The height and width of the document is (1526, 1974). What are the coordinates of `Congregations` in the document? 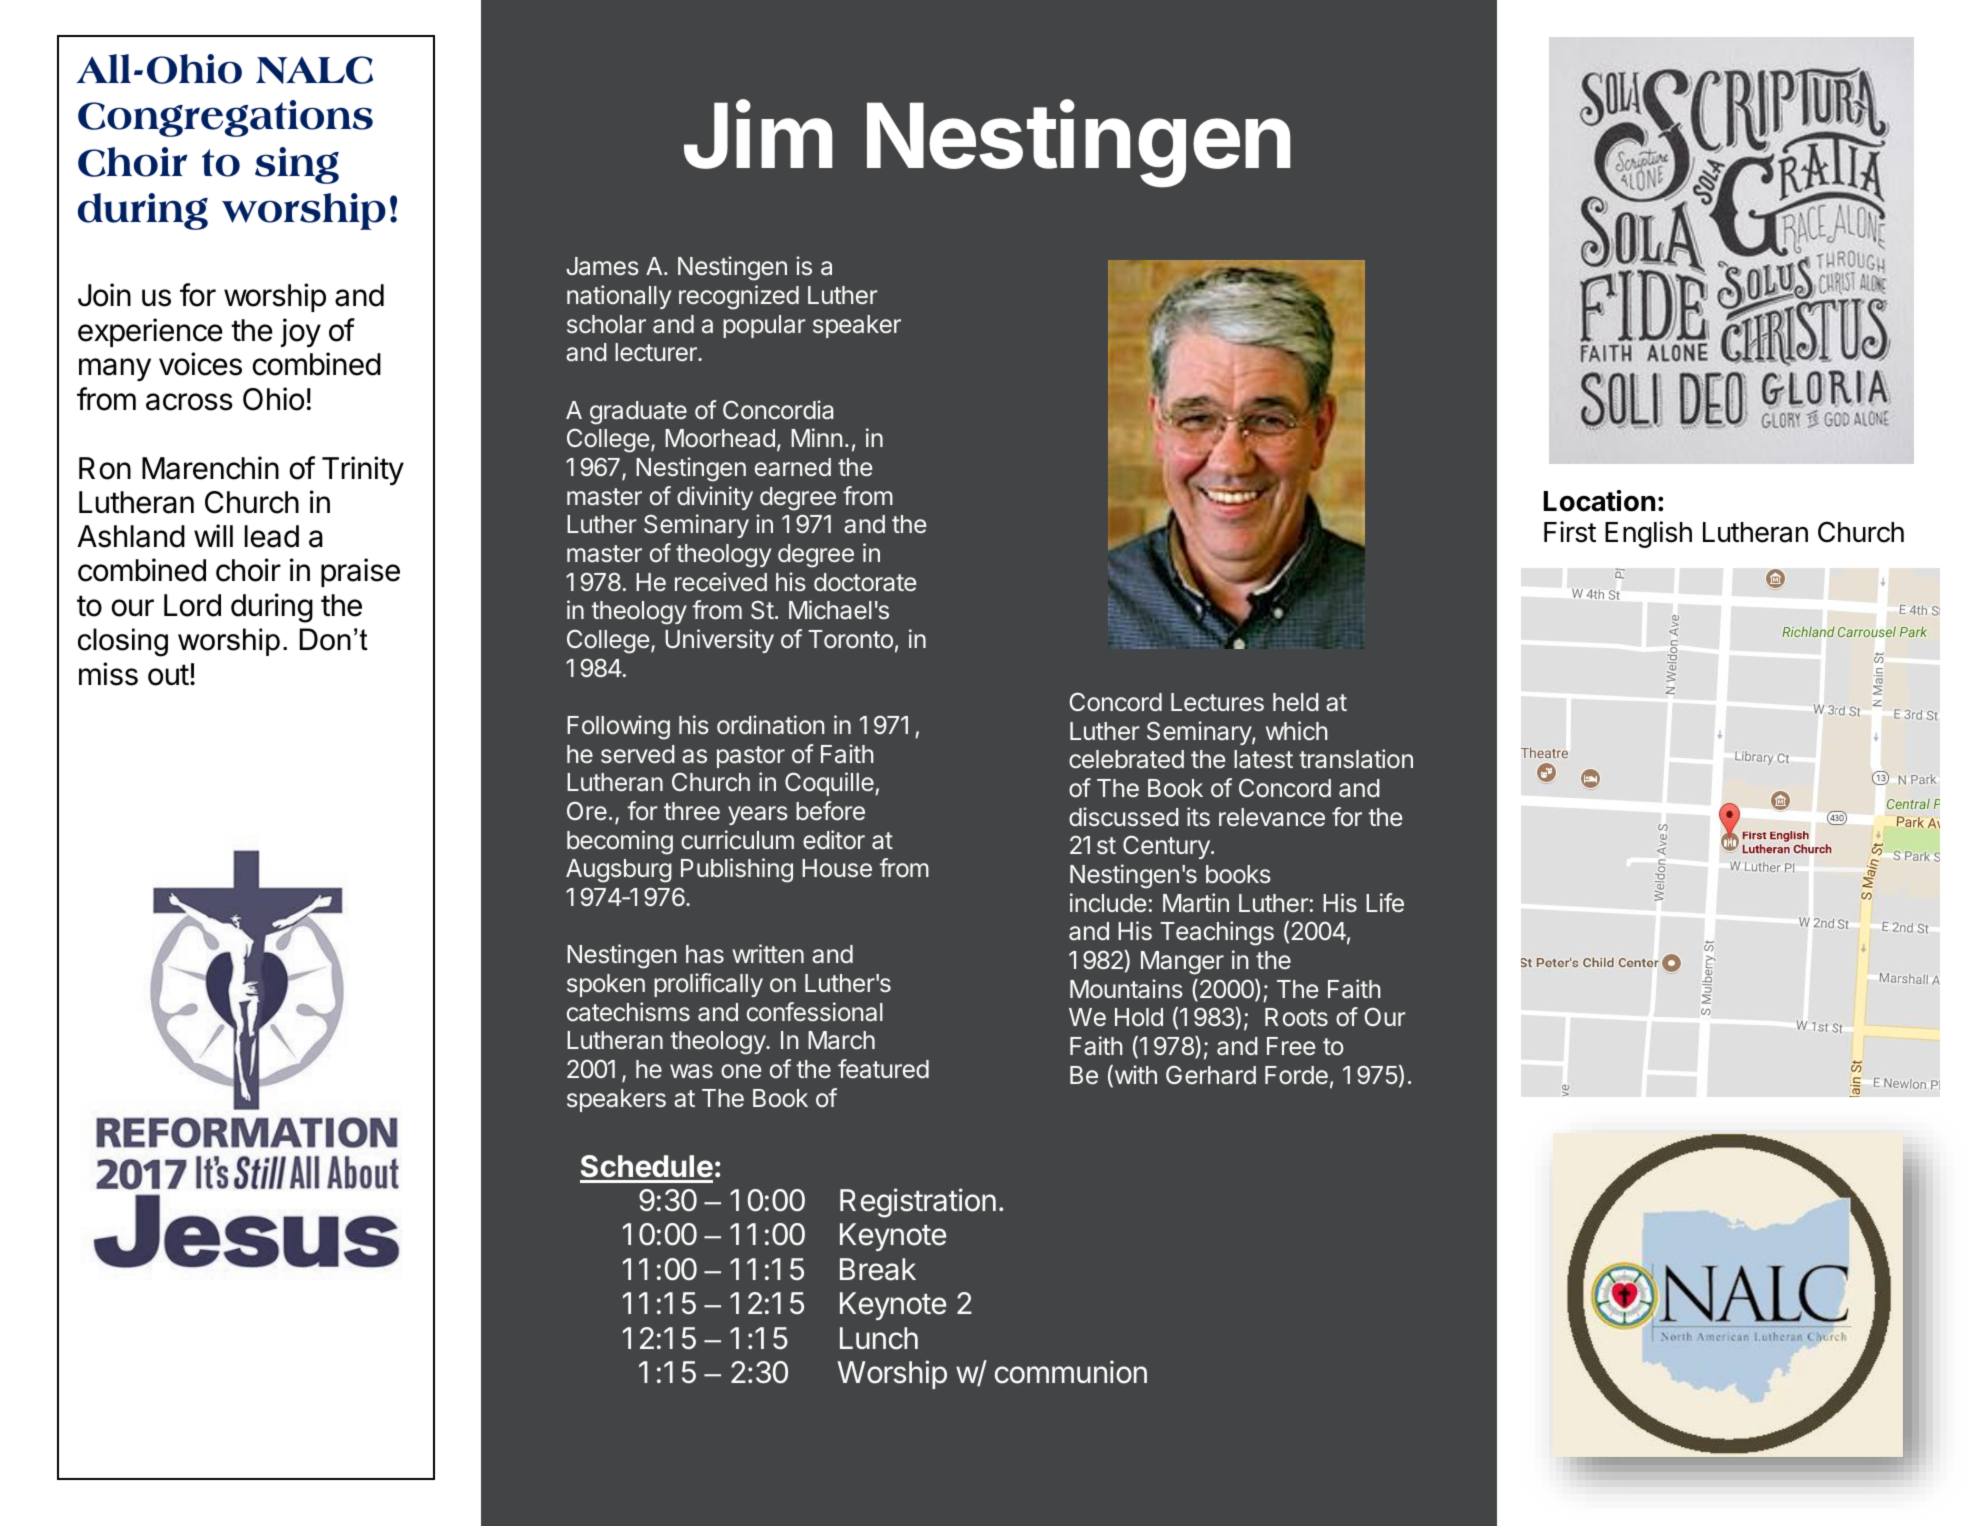 It's located at (225, 118).
